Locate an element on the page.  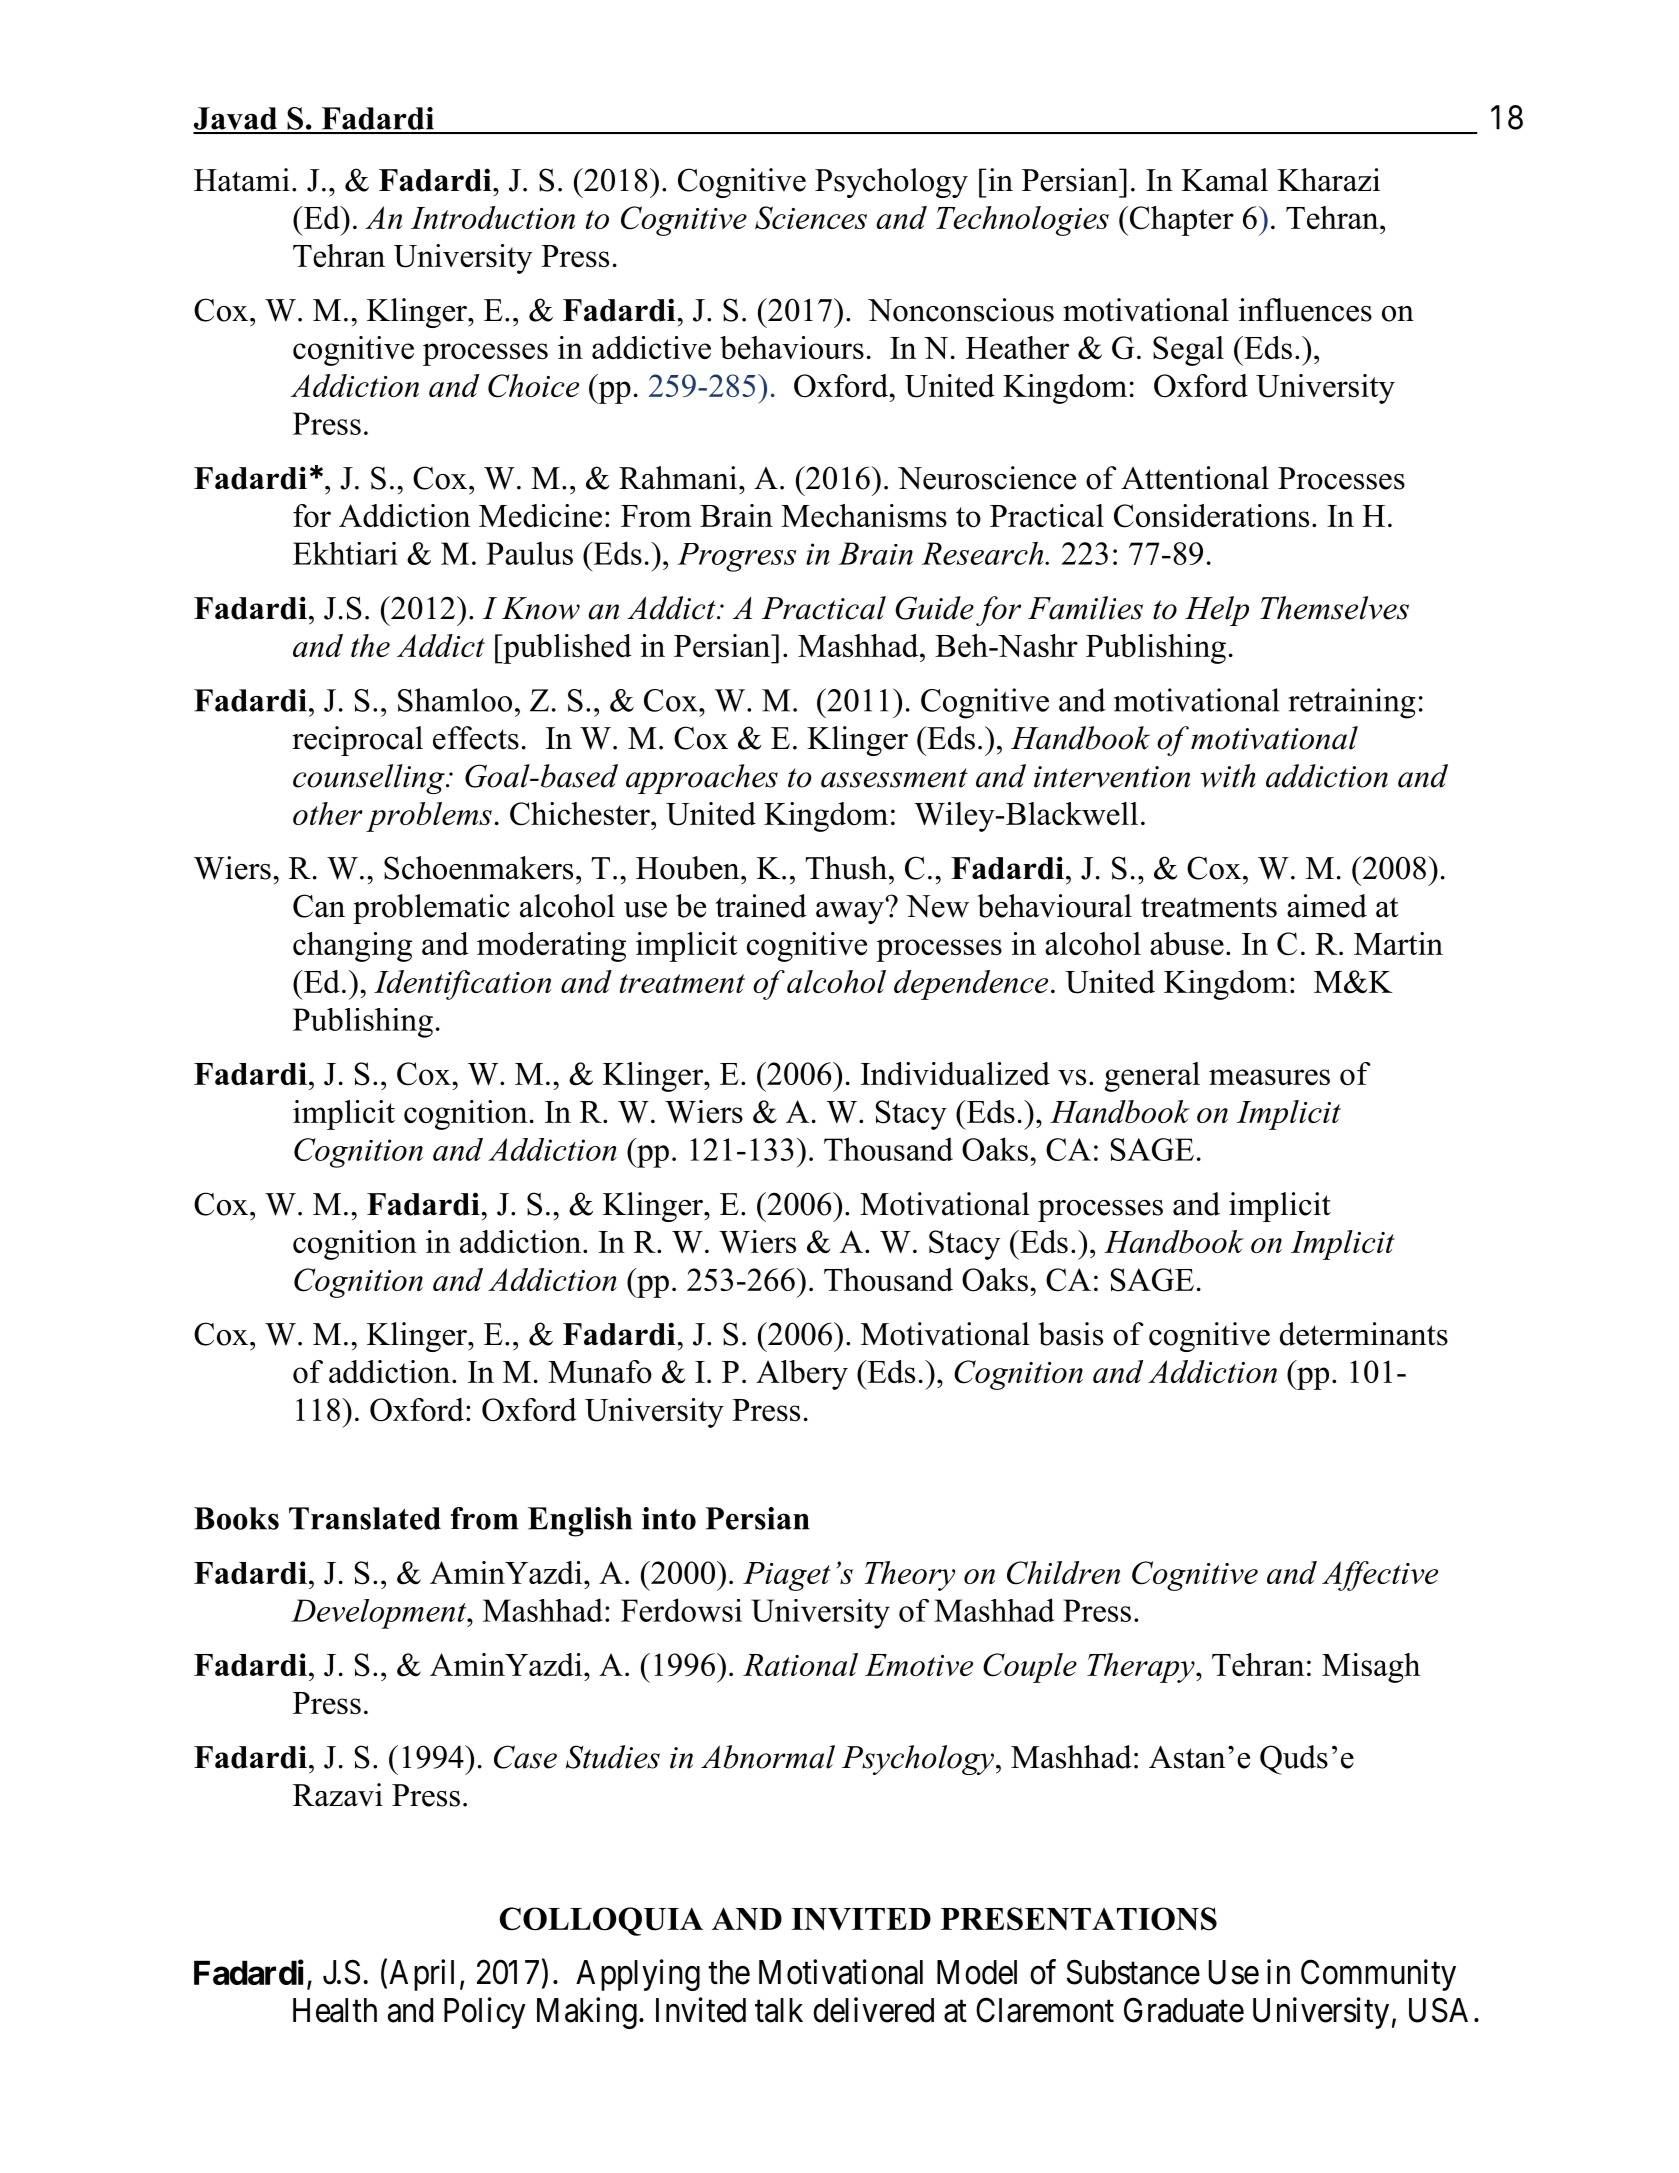
Identification is located at coordinates (462, 985).
